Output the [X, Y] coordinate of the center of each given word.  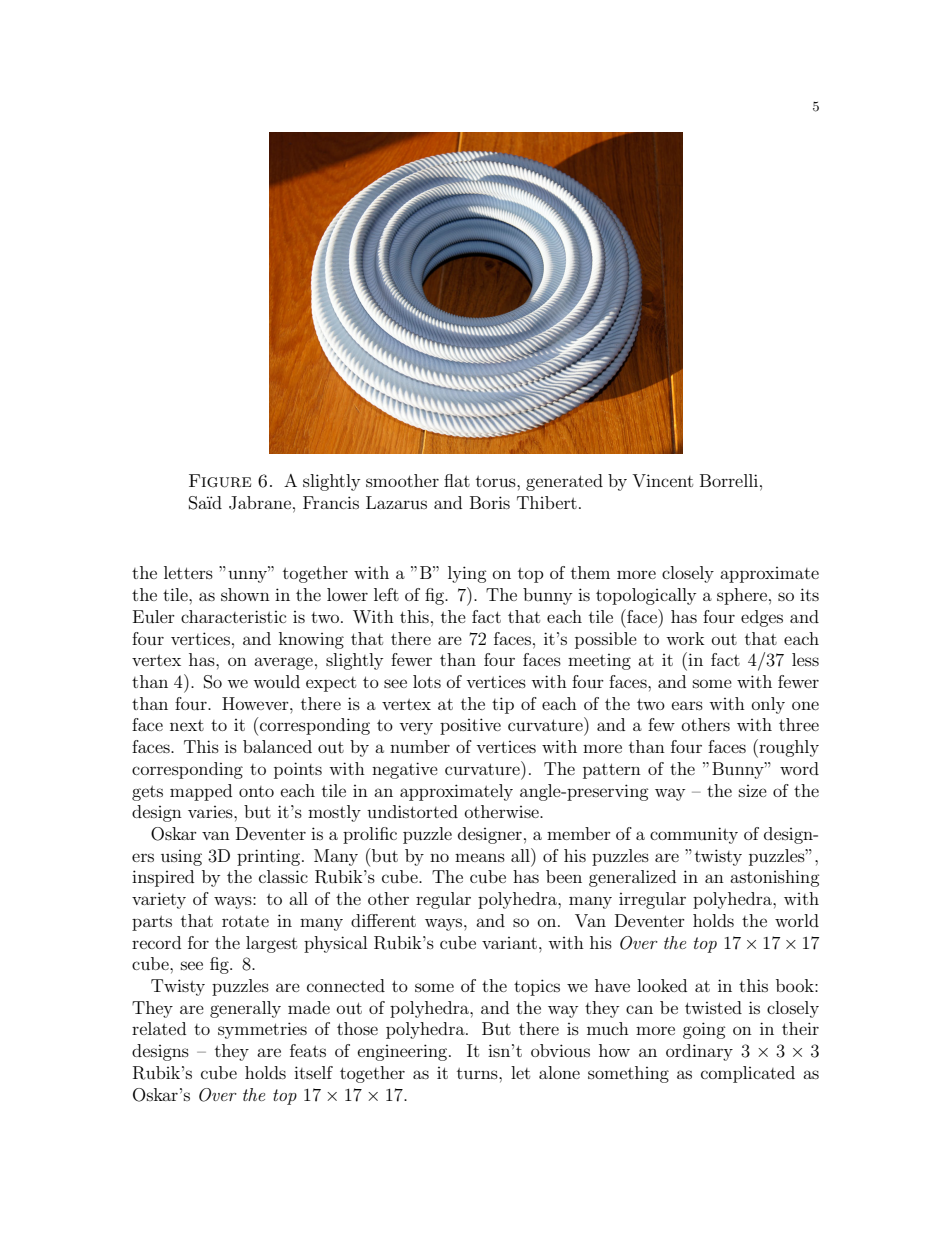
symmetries [262, 1030]
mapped [201, 792]
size [753, 791]
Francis [331, 502]
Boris [490, 502]
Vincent [662, 480]
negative [405, 770]
